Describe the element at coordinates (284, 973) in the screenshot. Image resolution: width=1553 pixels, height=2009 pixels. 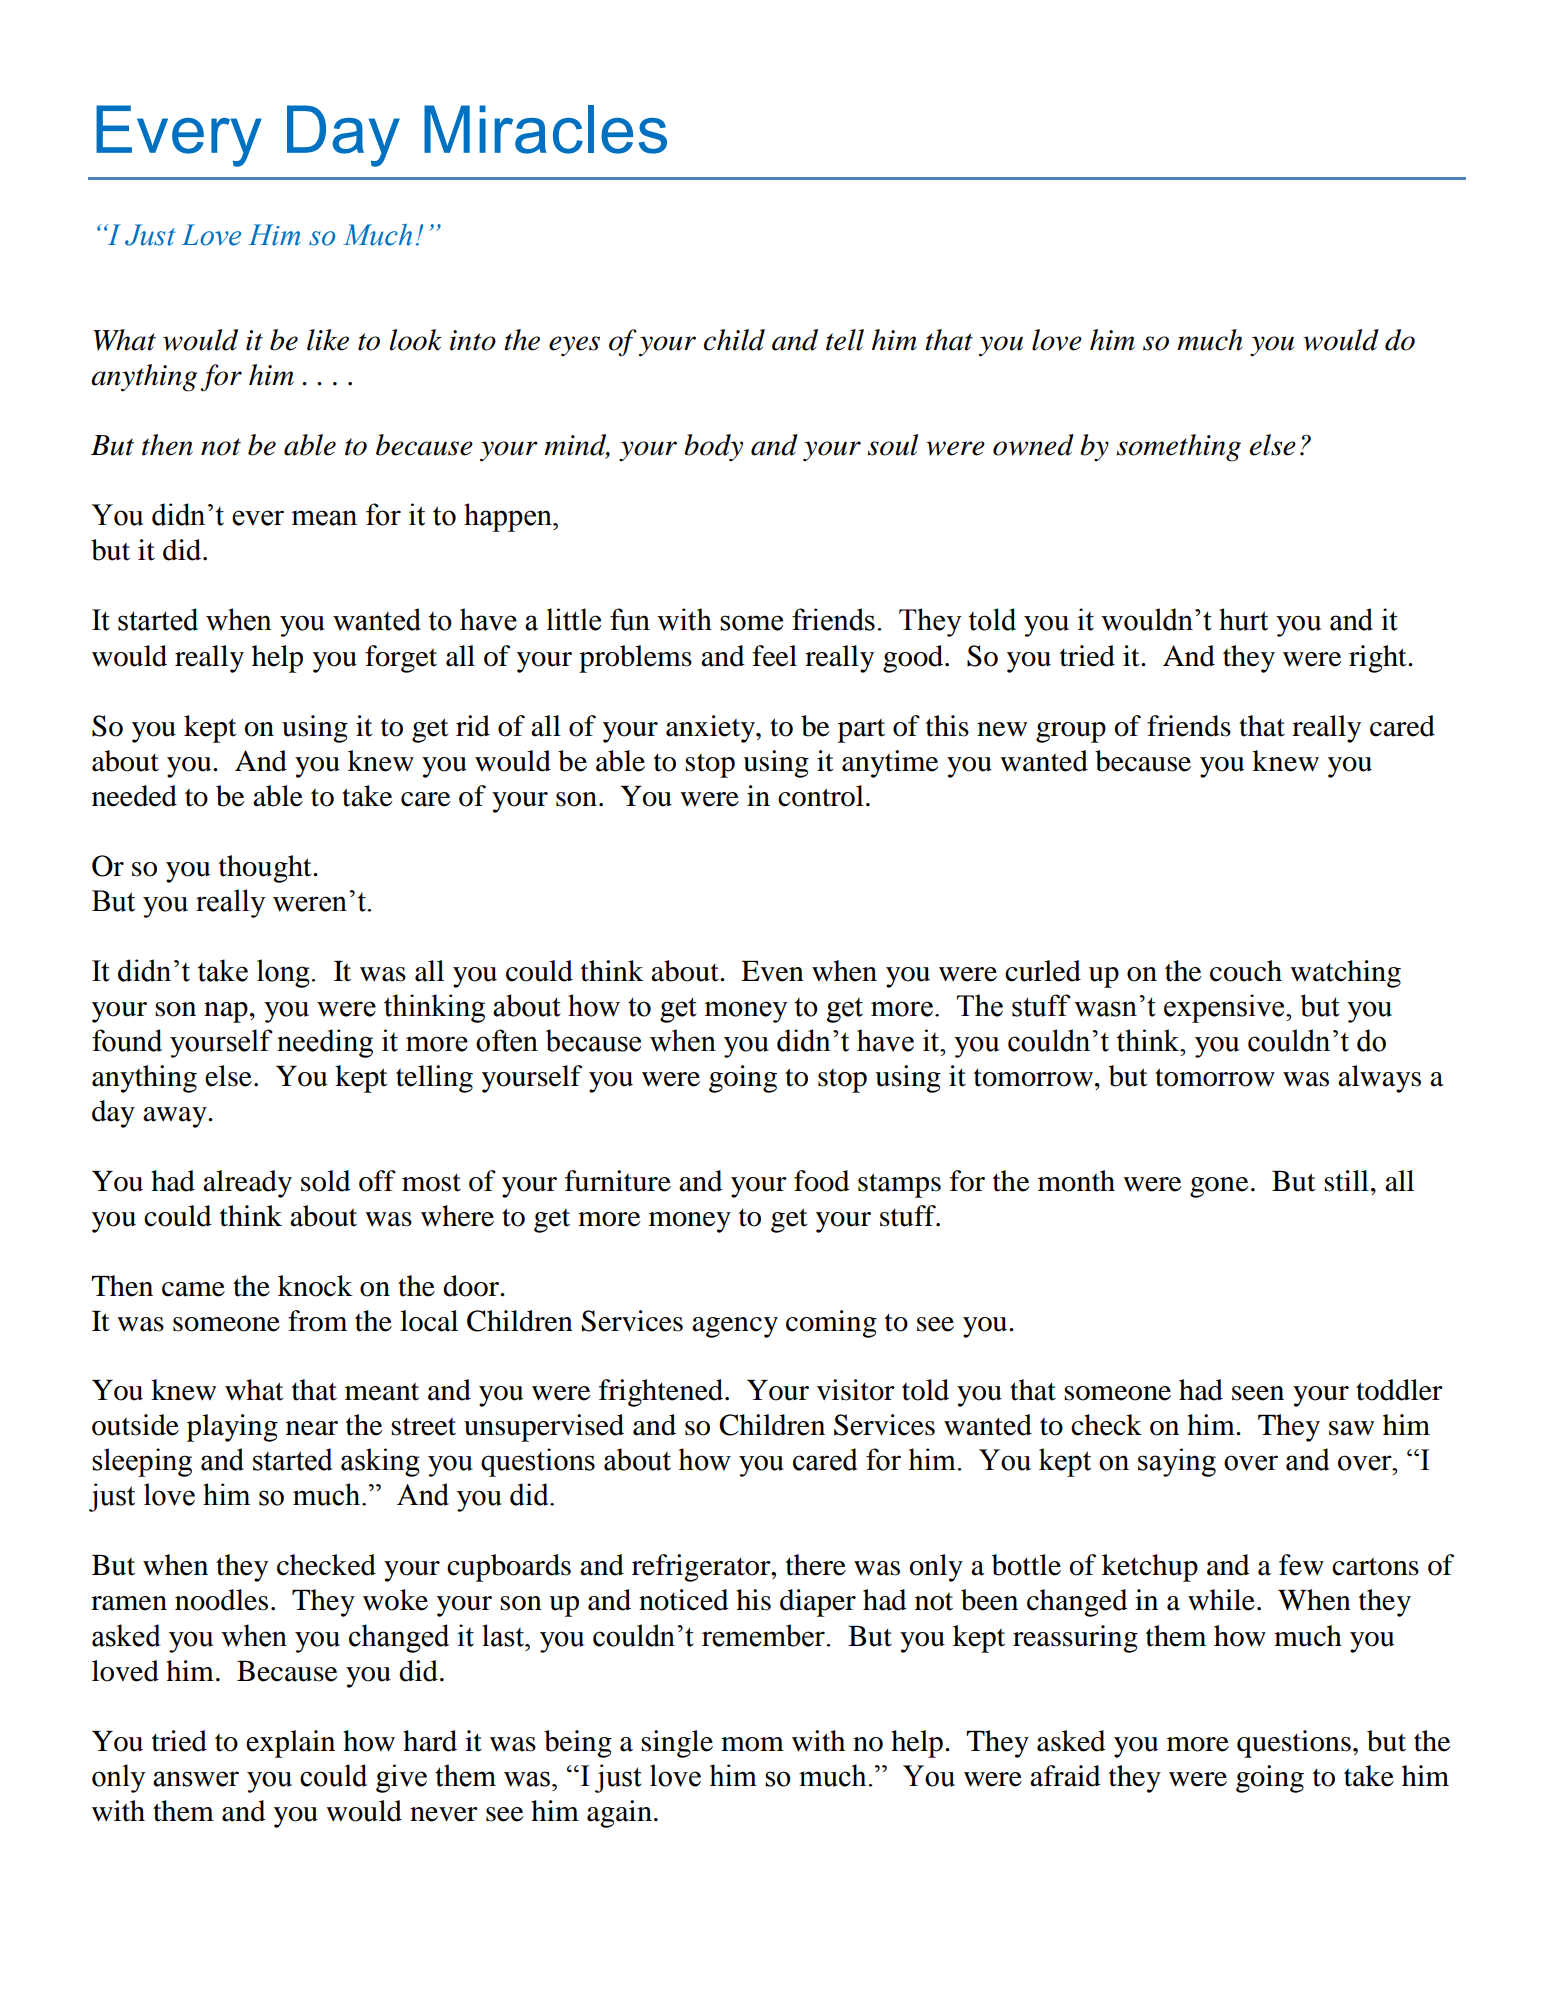
I see `long` at that location.
